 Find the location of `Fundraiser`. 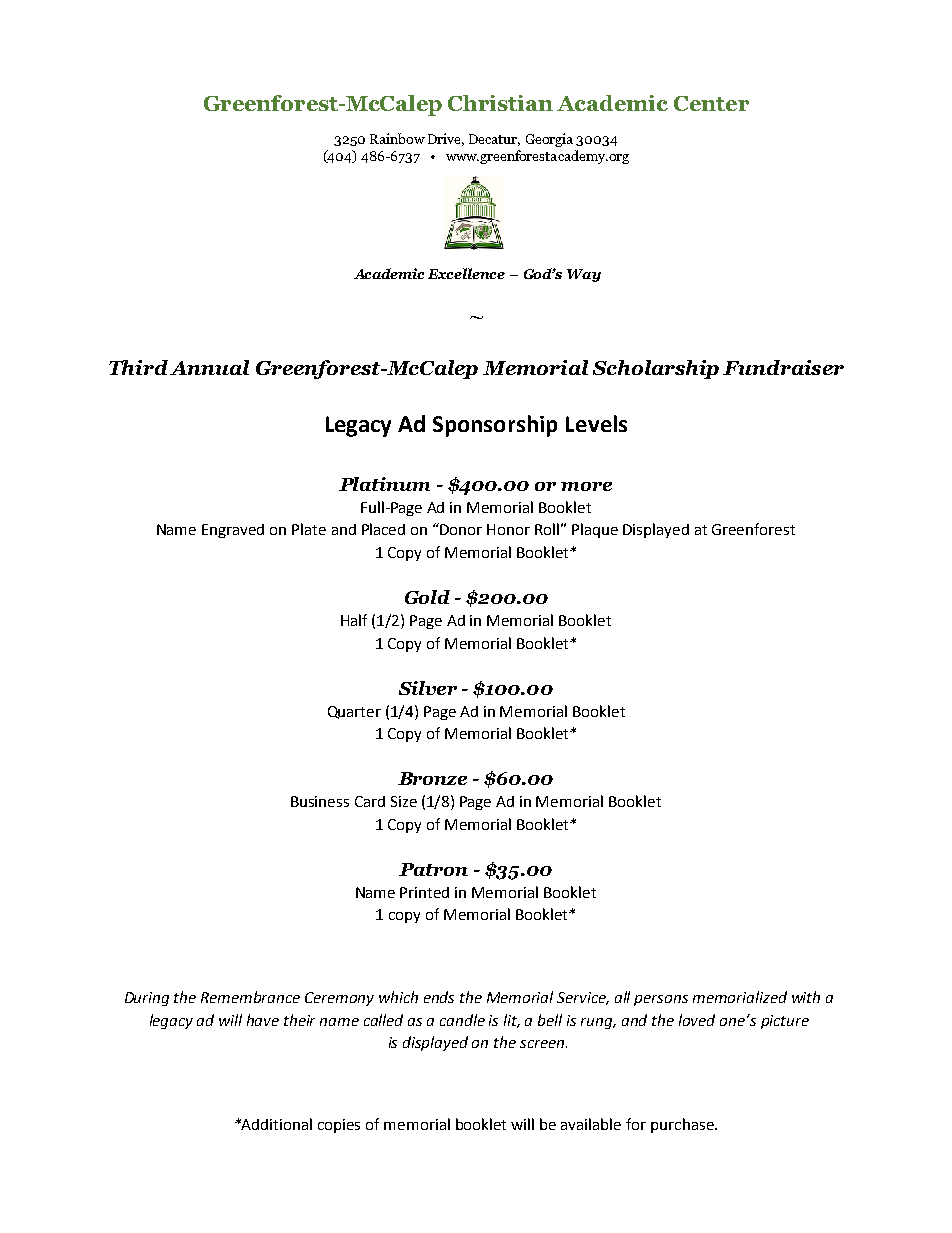

Fundraiser is located at coordinates (783, 367).
